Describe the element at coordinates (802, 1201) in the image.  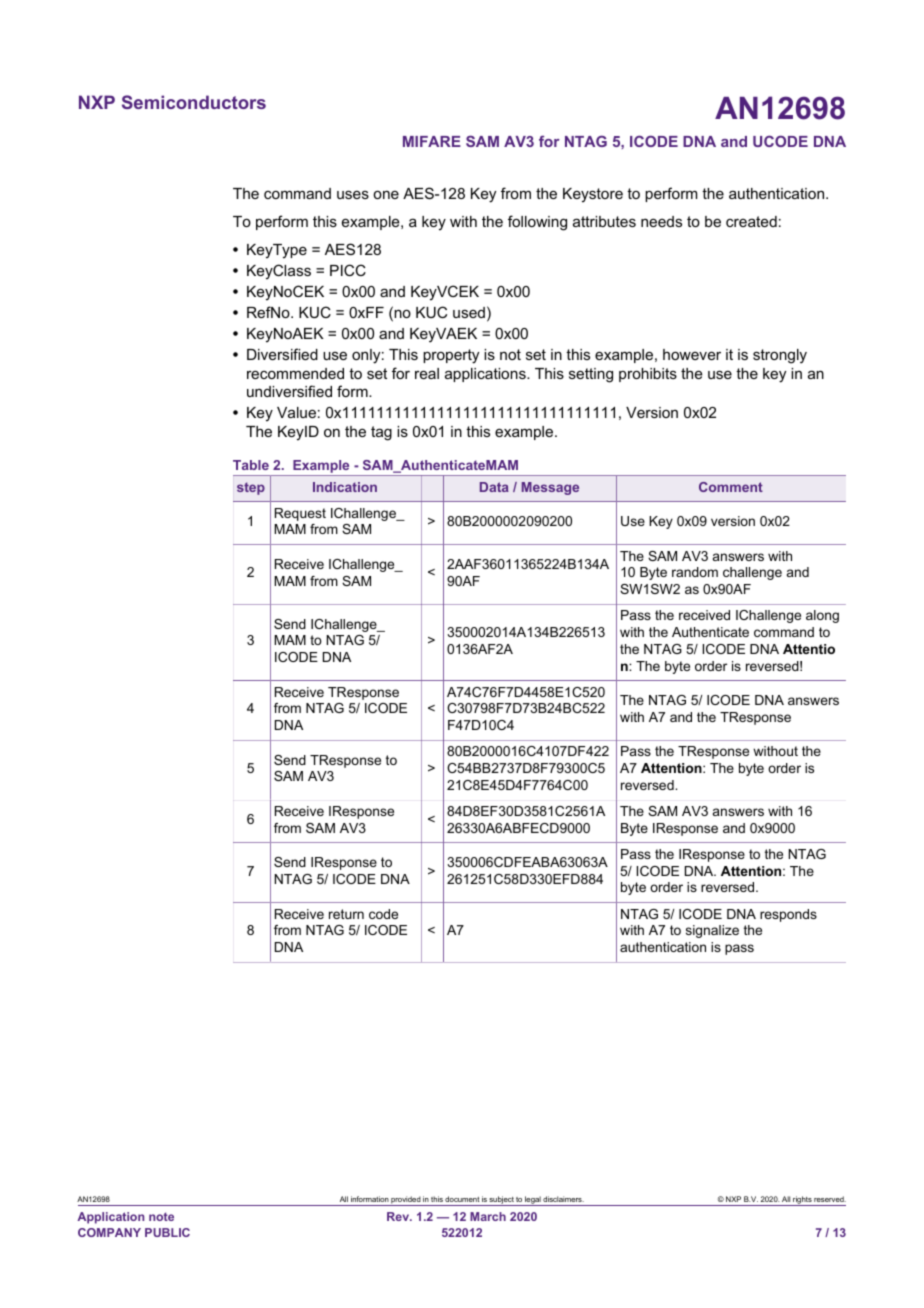
I see `rights` at that location.
